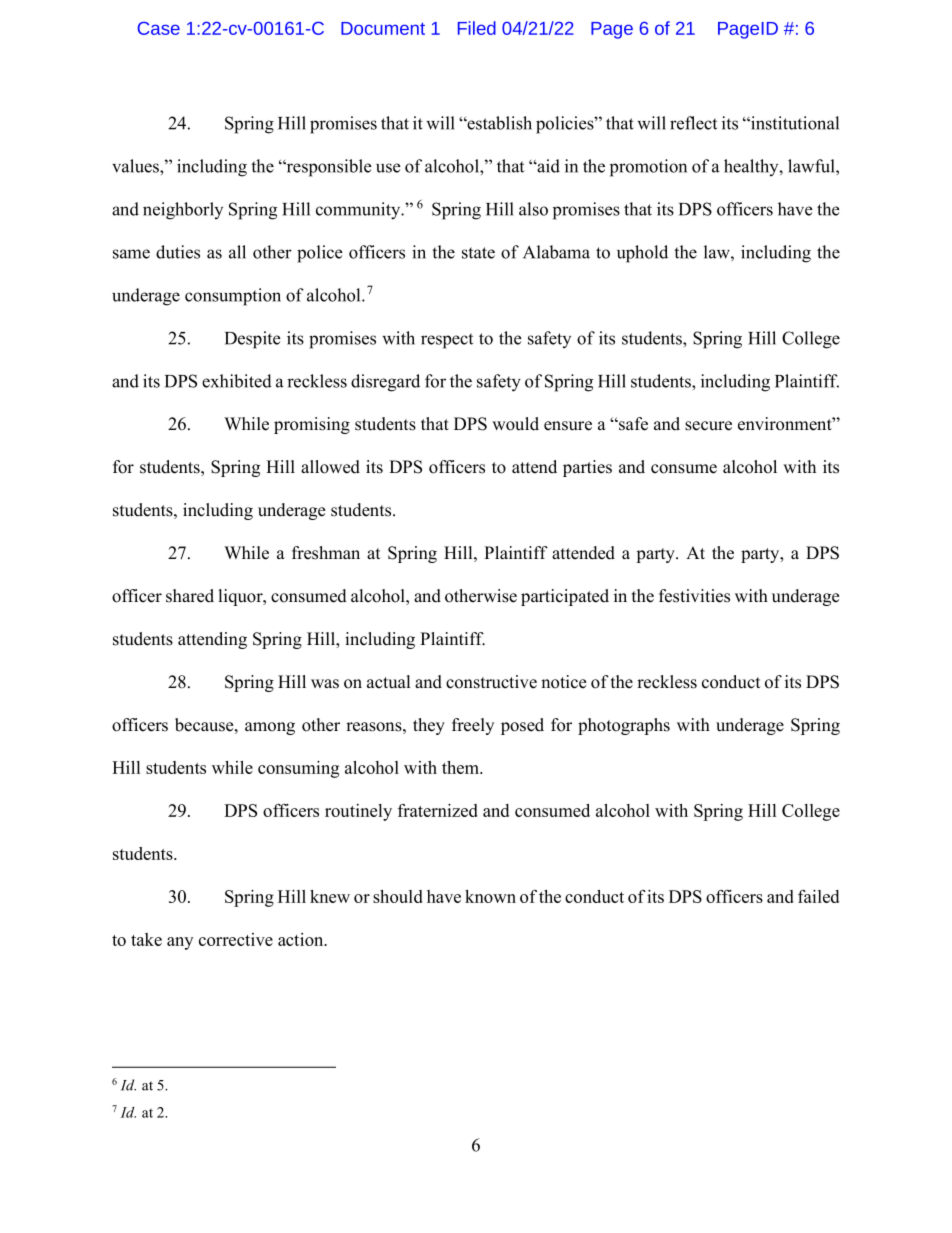 The image size is (952, 1233). Describe the element at coordinates (490, 896) in the page. I see `known` at that location.
